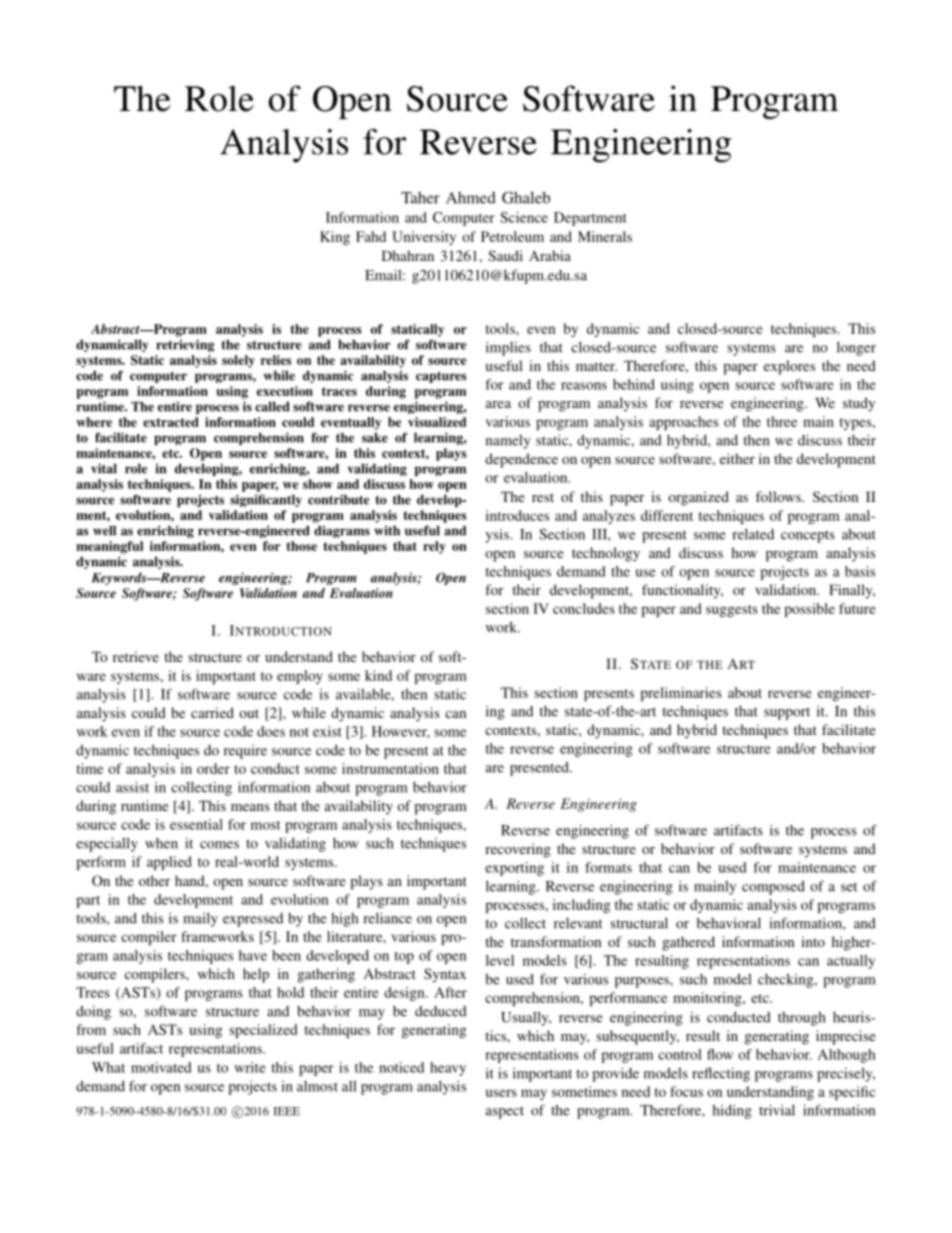 The height and width of the screenshot is (1233, 952). I want to click on essential, so click(196, 824).
